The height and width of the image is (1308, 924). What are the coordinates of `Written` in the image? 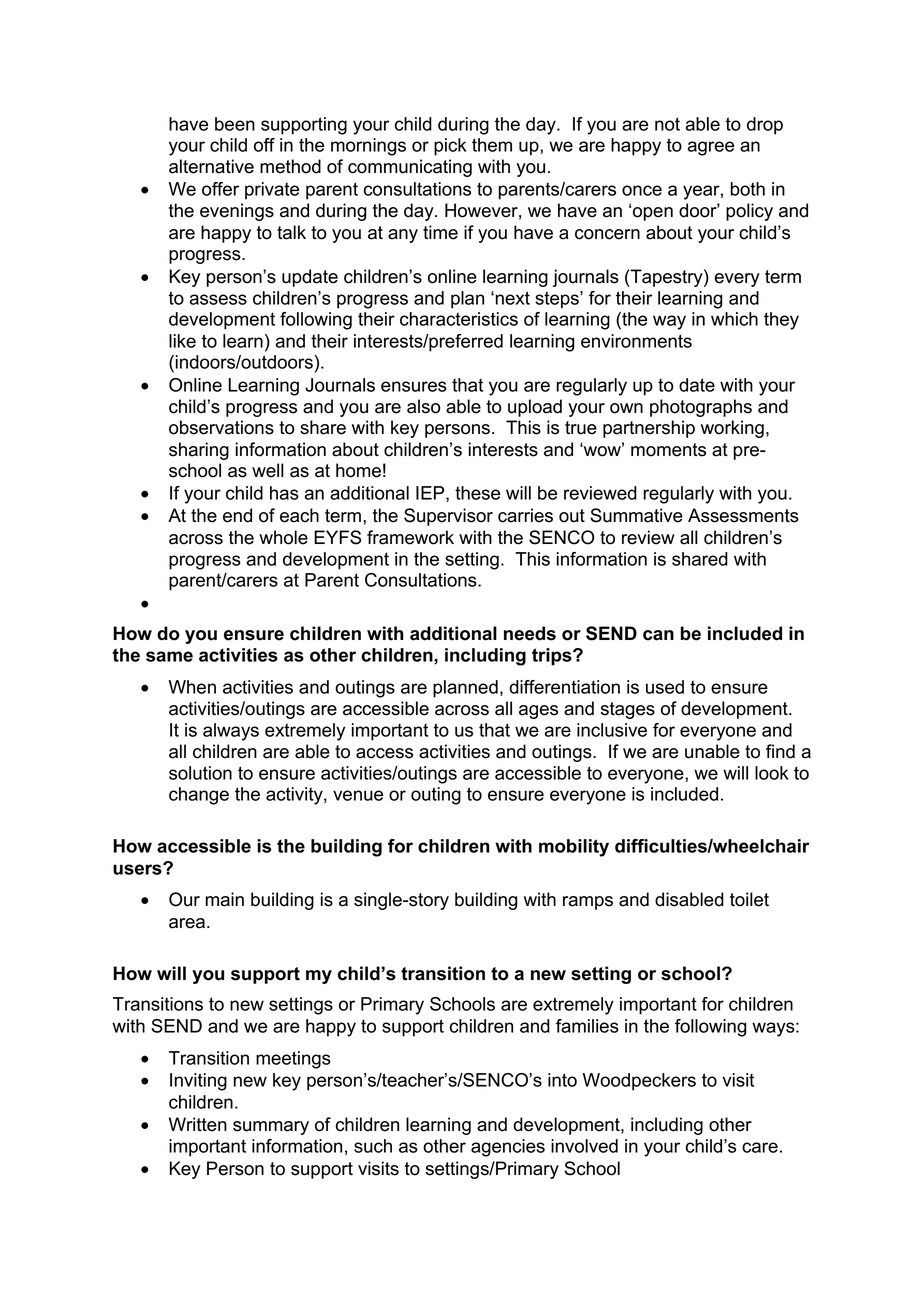 It's located at (198, 1124).
